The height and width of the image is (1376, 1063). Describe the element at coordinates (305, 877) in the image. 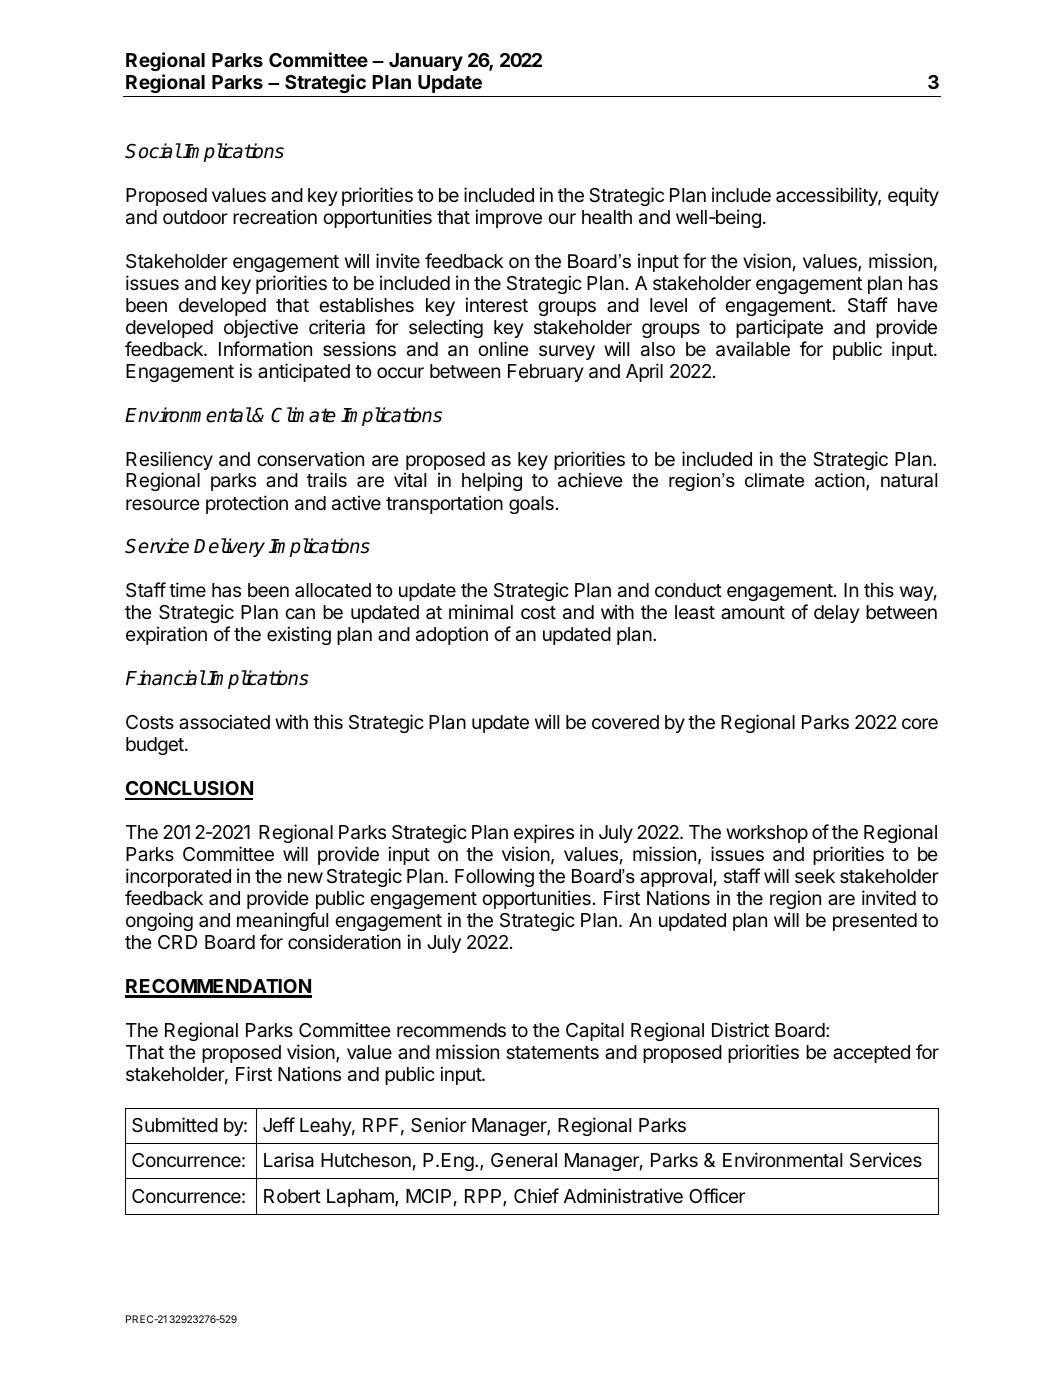

I see `new` at that location.
